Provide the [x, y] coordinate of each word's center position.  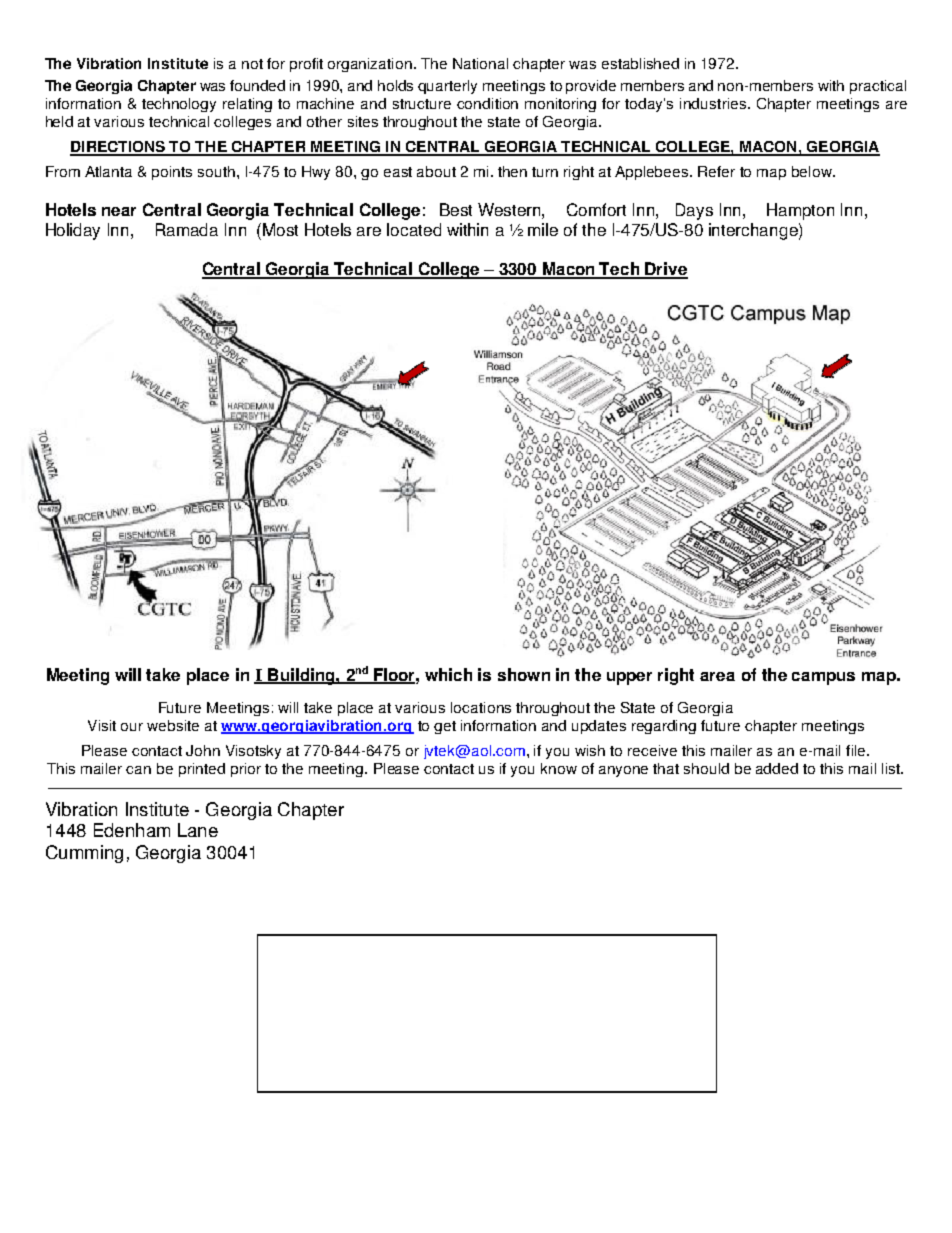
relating [247, 105]
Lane [198, 830]
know [559, 768]
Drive [666, 270]
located [414, 229]
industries [714, 103]
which [448, 674]
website [173, 725]
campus [823, 678]
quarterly [447, 87]
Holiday [73, 231]
